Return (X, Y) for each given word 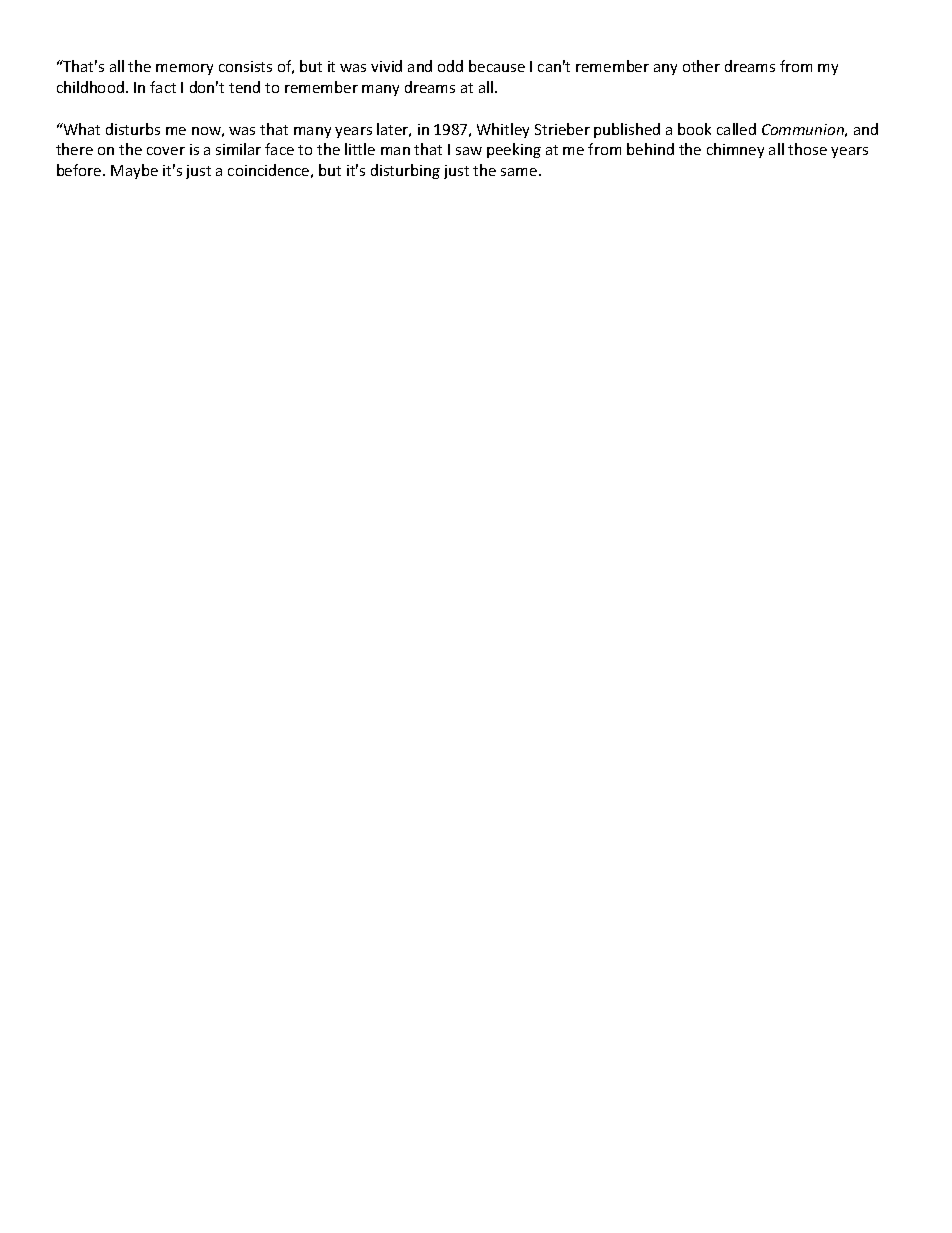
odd (450, 66)
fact (163, 87)
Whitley (503, 130)
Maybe (134, 171)
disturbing (405, 171)
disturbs (133, 129)
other (701, 66)
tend (244, 87)
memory (184, 69)
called (736, 129)
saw (469, 151)
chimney (735, 150)
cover (166, 151)
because (497, 66)
